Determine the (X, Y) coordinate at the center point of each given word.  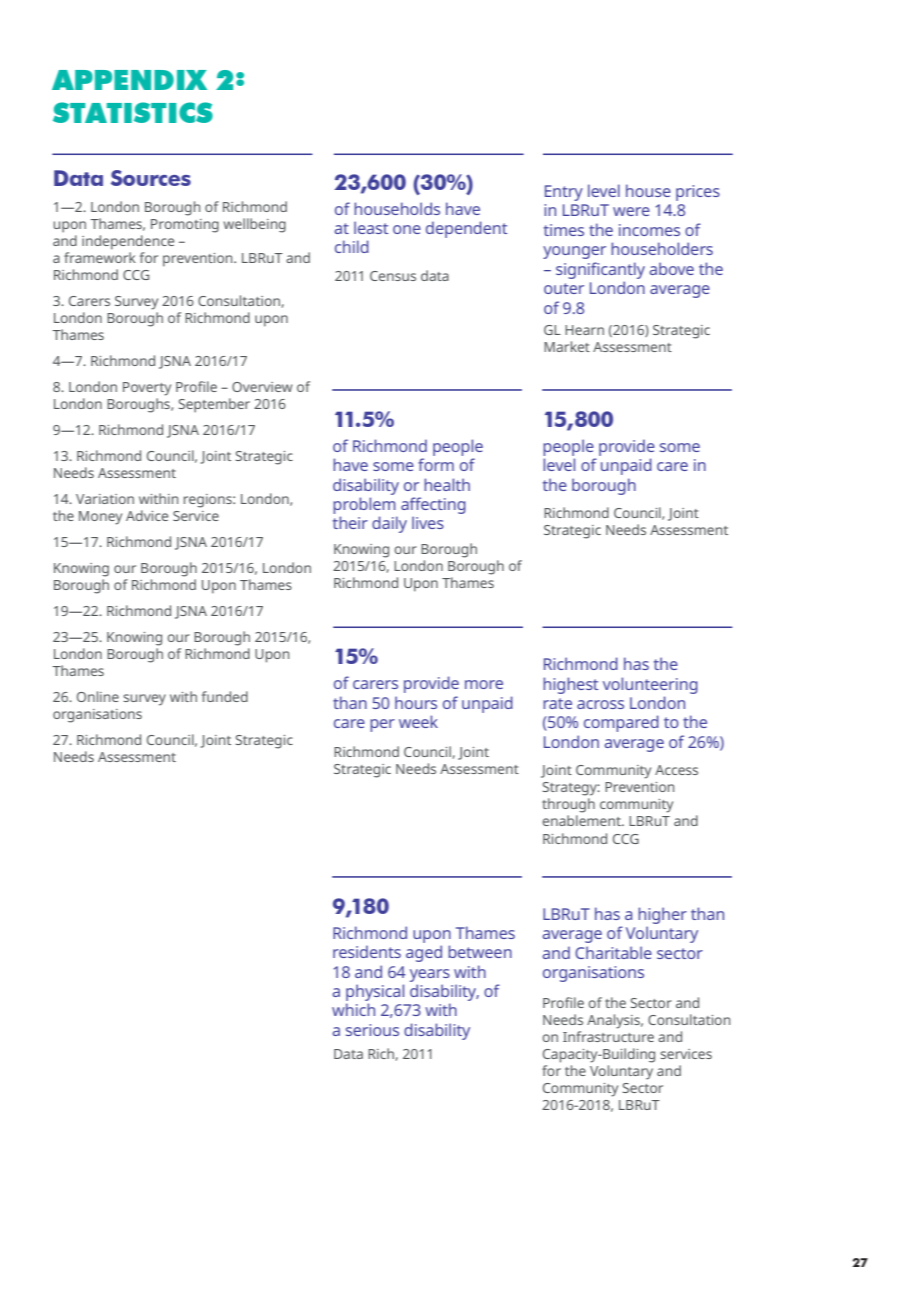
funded (225, 696)
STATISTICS (133, 112)
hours (416, 702)
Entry (564, 193)
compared (621, 723)
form (436, 464)
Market (567, 346)
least (371, 227)
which (353, 1009)
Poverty (147, 389)
